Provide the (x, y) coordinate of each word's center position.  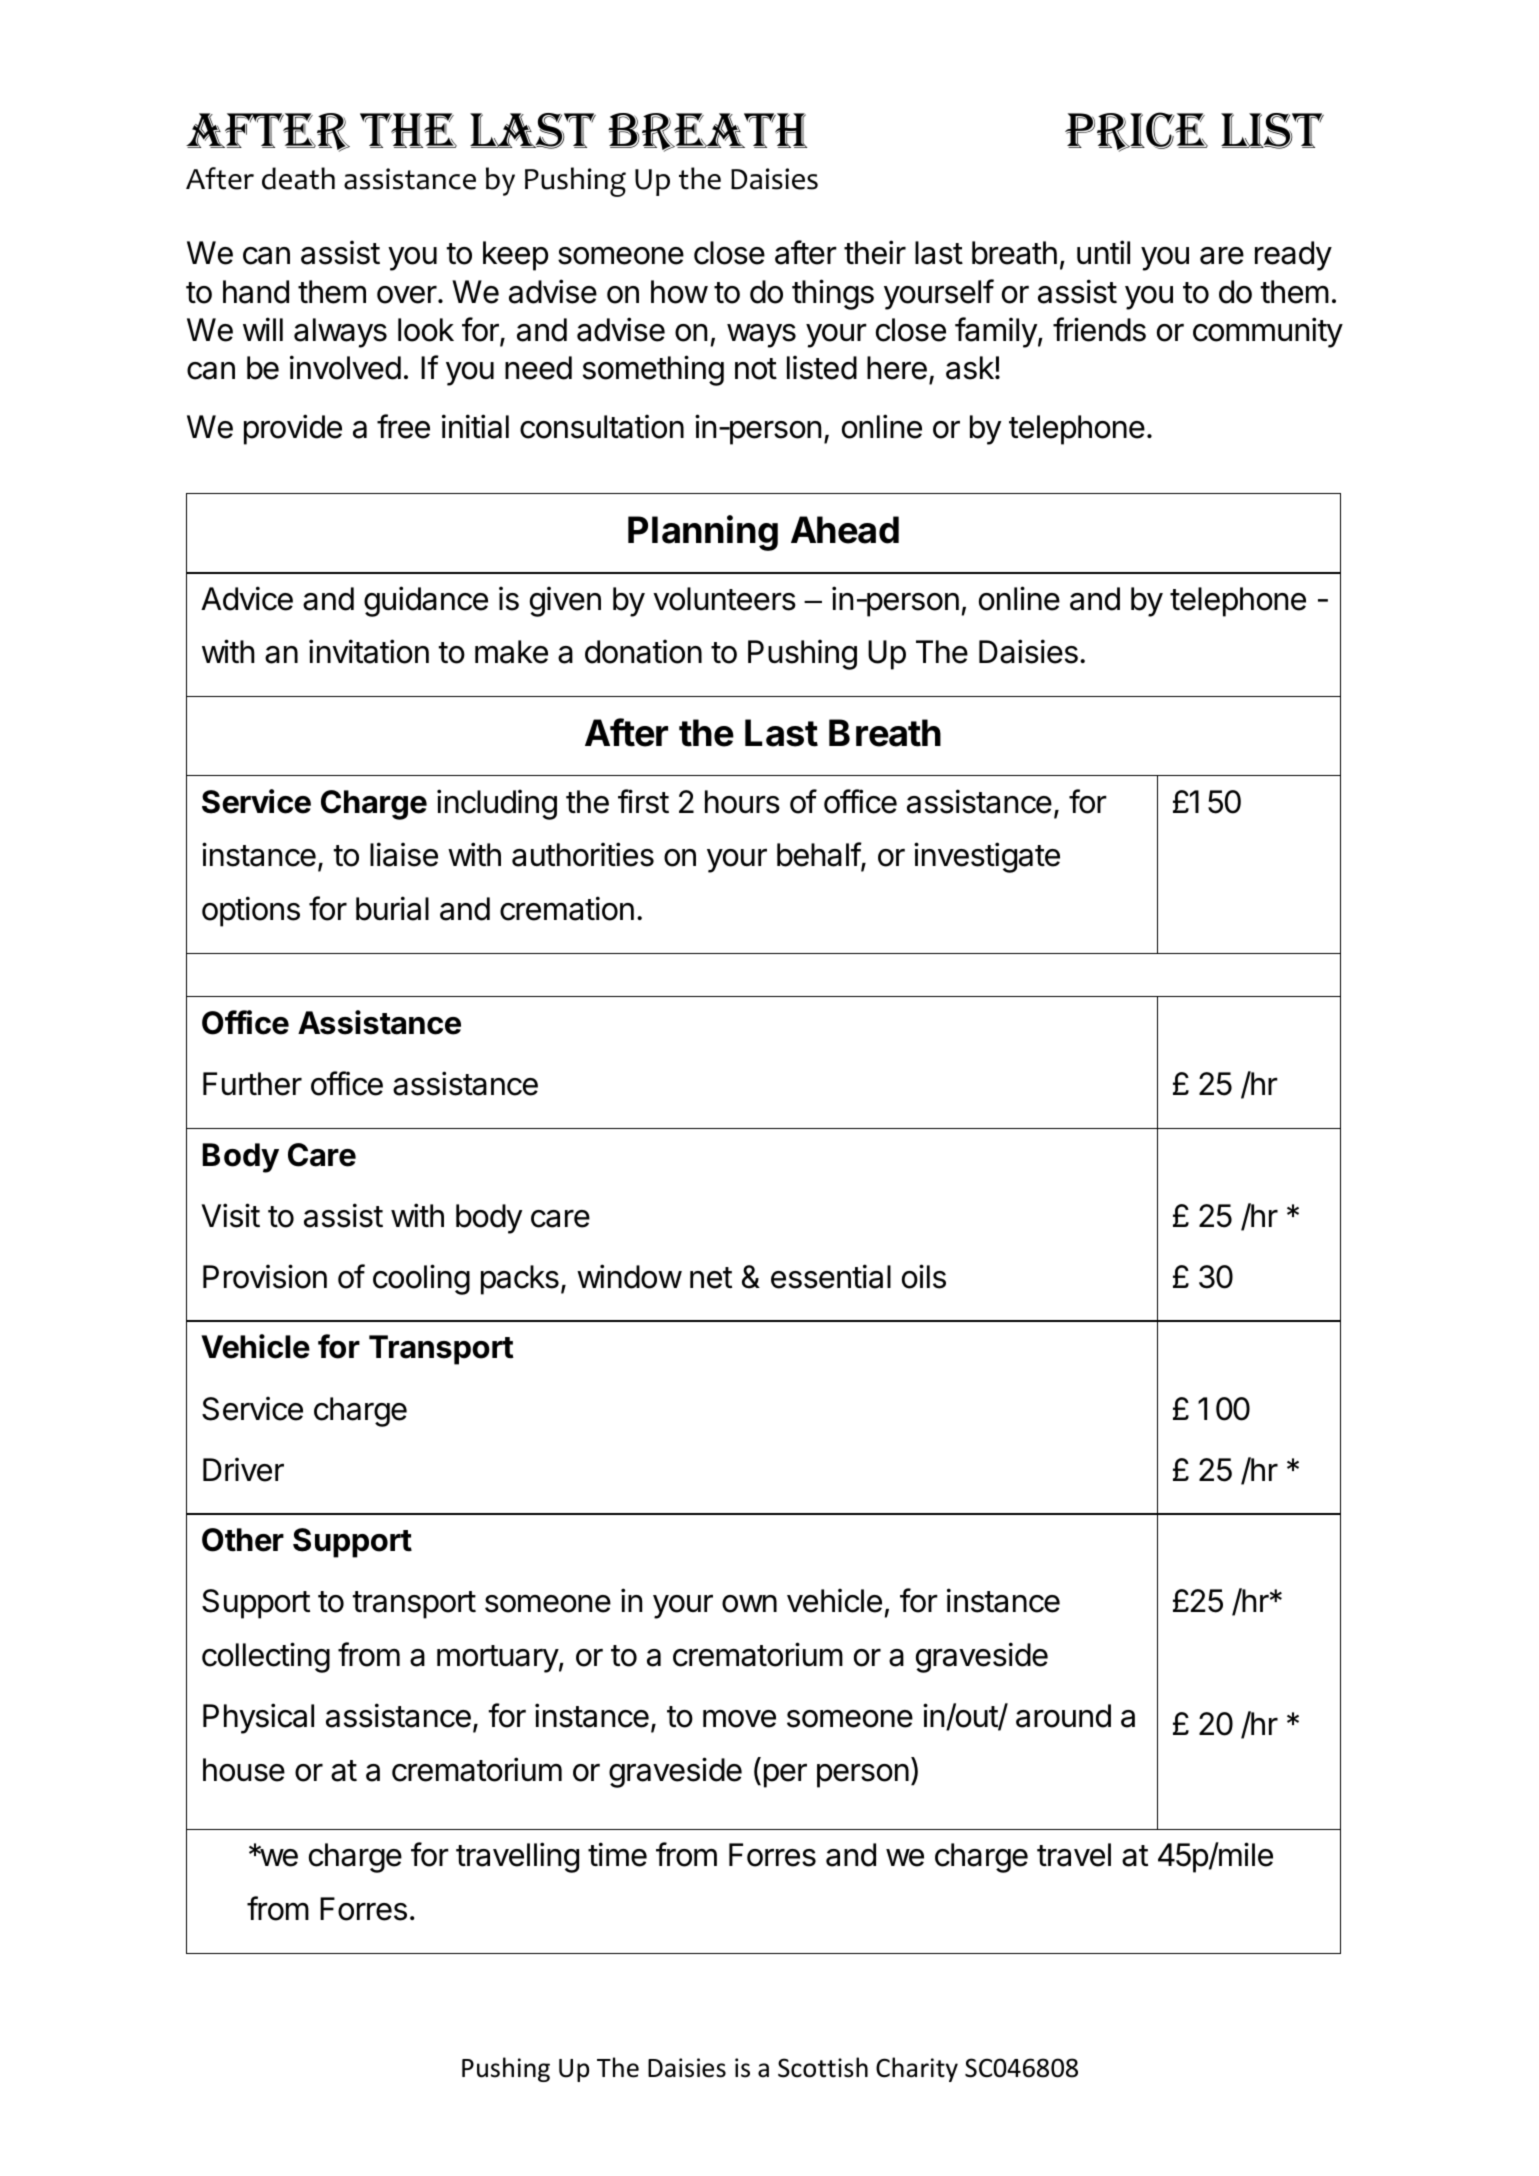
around (1063, 1716)
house (244, 1770)
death (298, 178)
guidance (426, 601)
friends (1099, 329)
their (875, 252)
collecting (266, 1657)
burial (392, 908)
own (749, 1604)
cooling (421, 1279)
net (711, 1278)
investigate (987, 857)
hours (742, 802)
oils (924, 1276)
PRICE (1136, 132)
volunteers (724, 599)
